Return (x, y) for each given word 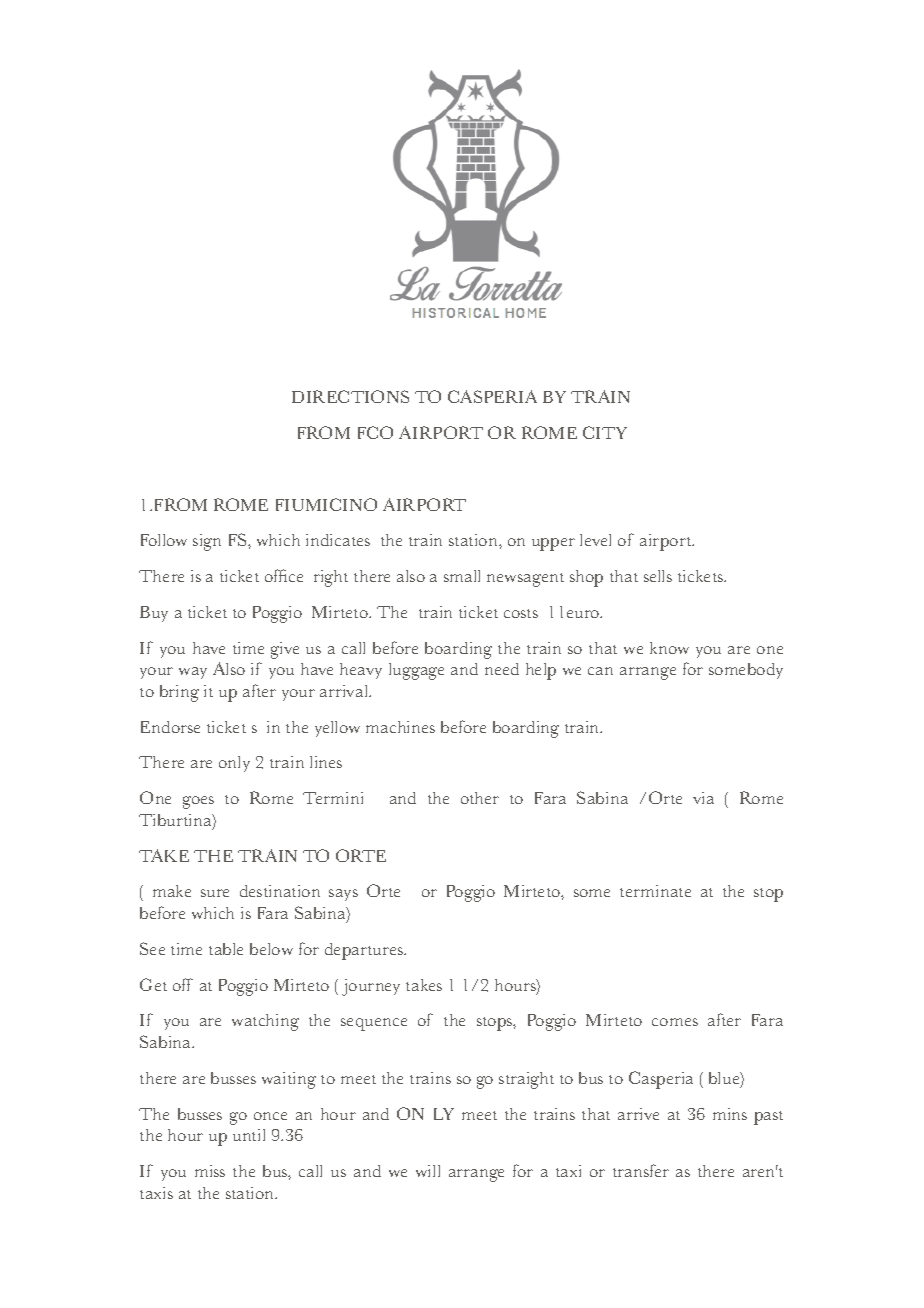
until (249, 1135)
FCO (375, 432)
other (480, 798)
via (703, 798)
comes (675, 1022)
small (462, 576)
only (234, 764)
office (284, 575)
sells (658, 576)
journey (371, 987)
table (226, 949)
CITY (605, 432)
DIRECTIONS (350, 396)
